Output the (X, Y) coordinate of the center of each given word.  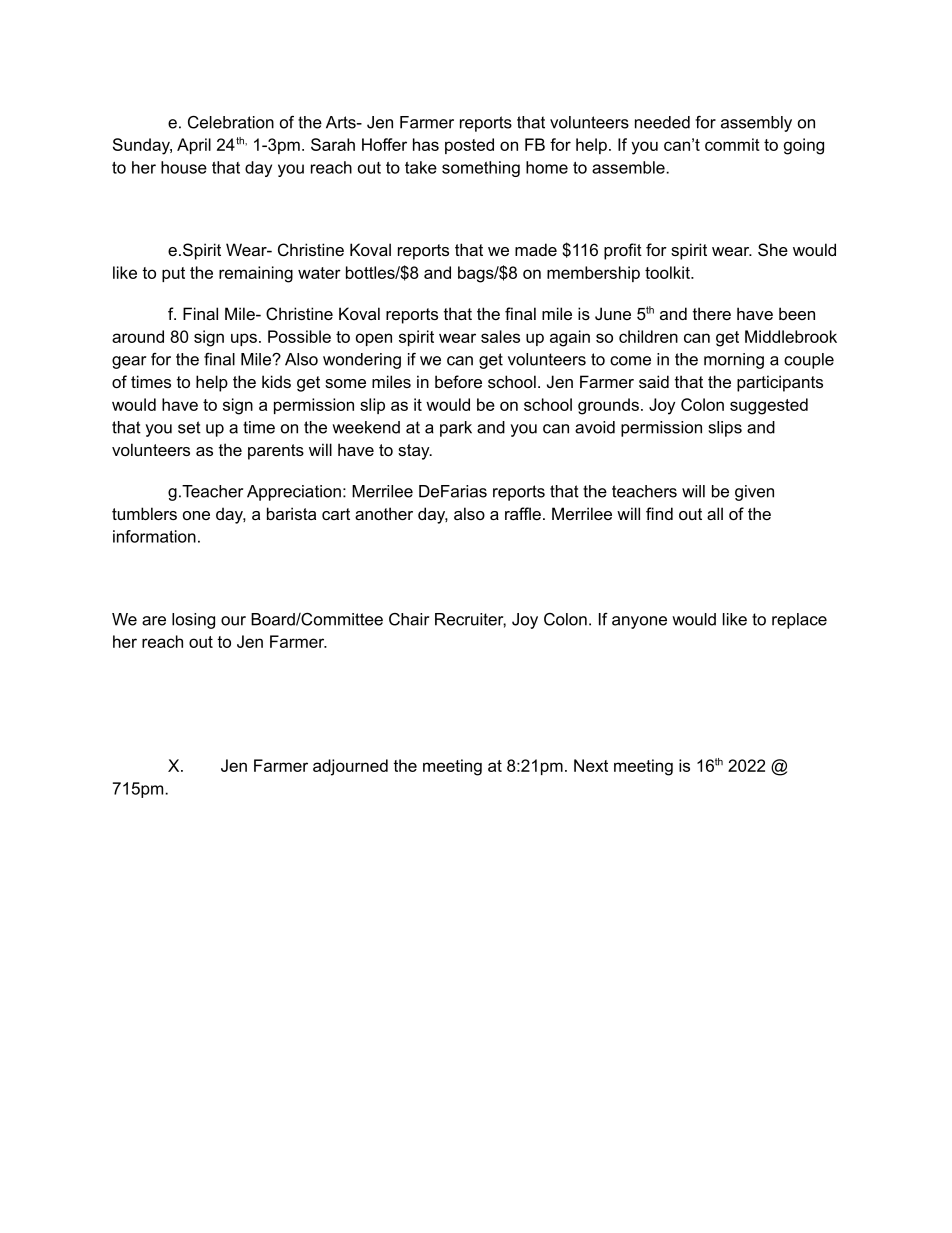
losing (193, 621)
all (715, 513)
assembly (756, 124)
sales (500, 336)
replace (799, 621)
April (194, 146)
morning (734, 361)
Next (591, 765)
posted (469, 146)
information (154, 536)
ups (244, 339)
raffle (523, 513)
